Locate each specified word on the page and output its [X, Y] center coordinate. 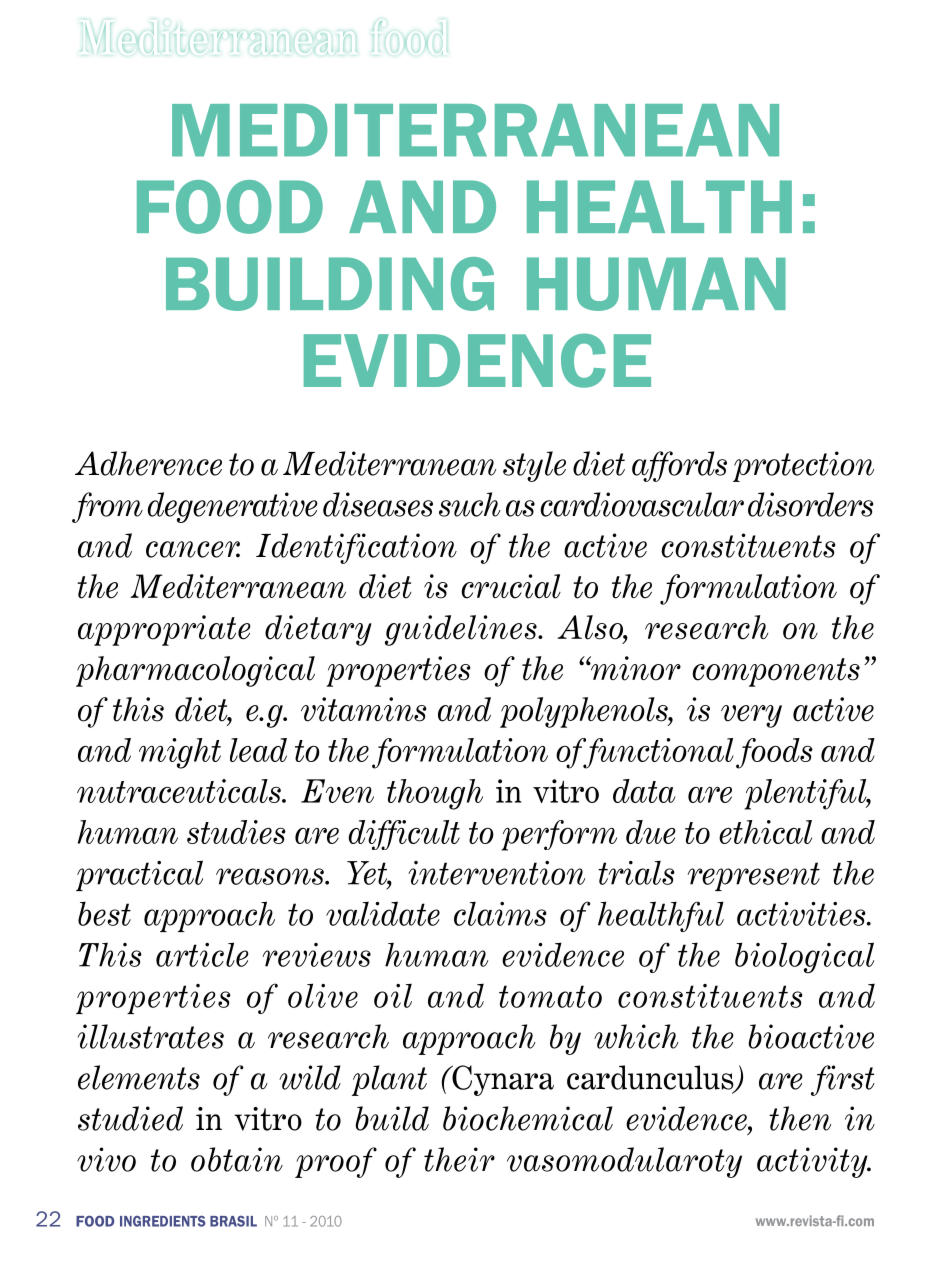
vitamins [364, 709]
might [180, 753]
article [202, 954]
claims [500, 914]
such [470, 504]
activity [813, 1162]
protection [803, 466]
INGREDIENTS [162, 1221]
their [459, 1159]
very [751, 716]
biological [804, 957]
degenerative [233, 507]
